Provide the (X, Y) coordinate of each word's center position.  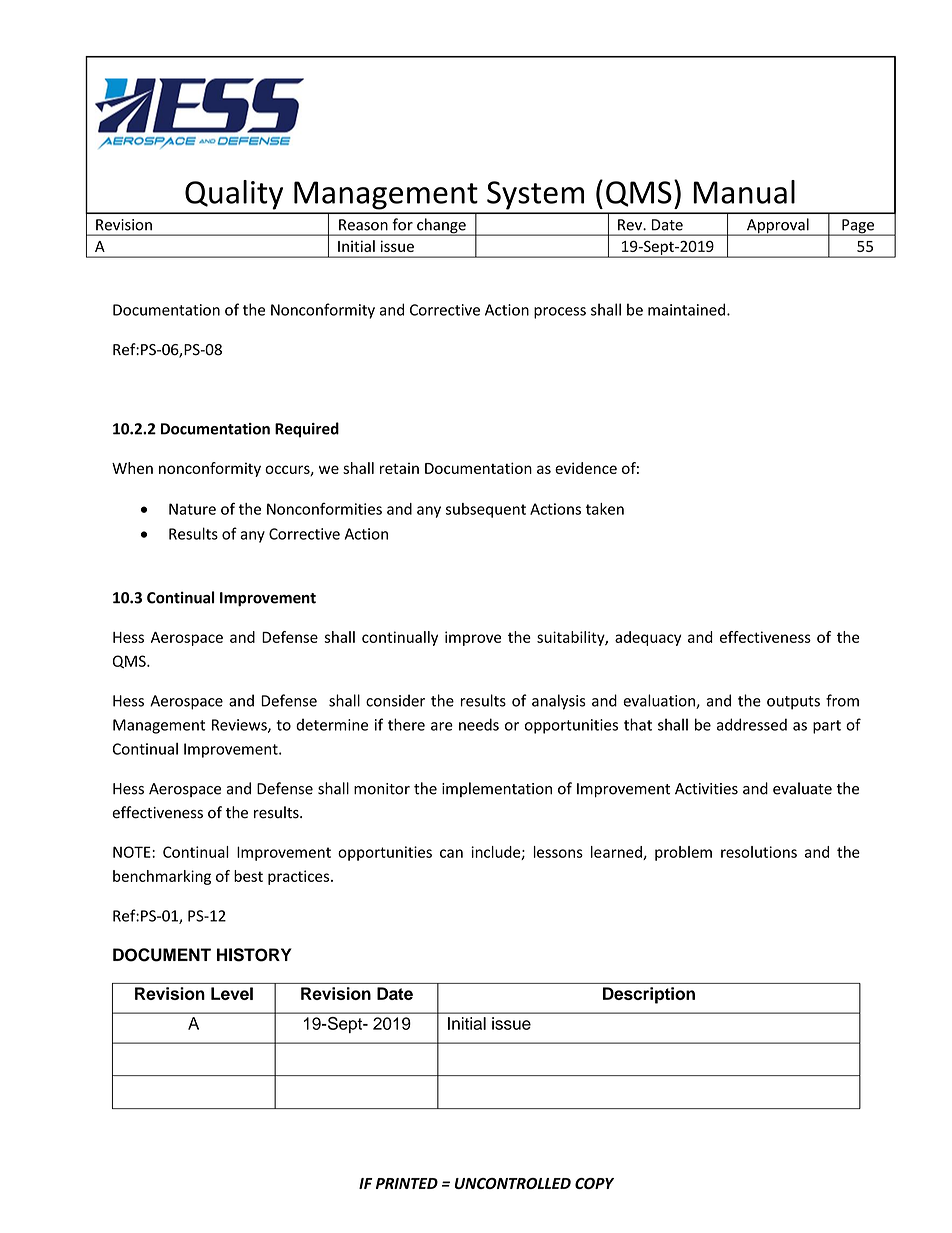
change (441, 227)
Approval (778, 227)
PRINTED (407, 1183)
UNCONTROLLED (513, 1183)
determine (332, 724)
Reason (363, 225)
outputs (793, 703)
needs (479, 724)
